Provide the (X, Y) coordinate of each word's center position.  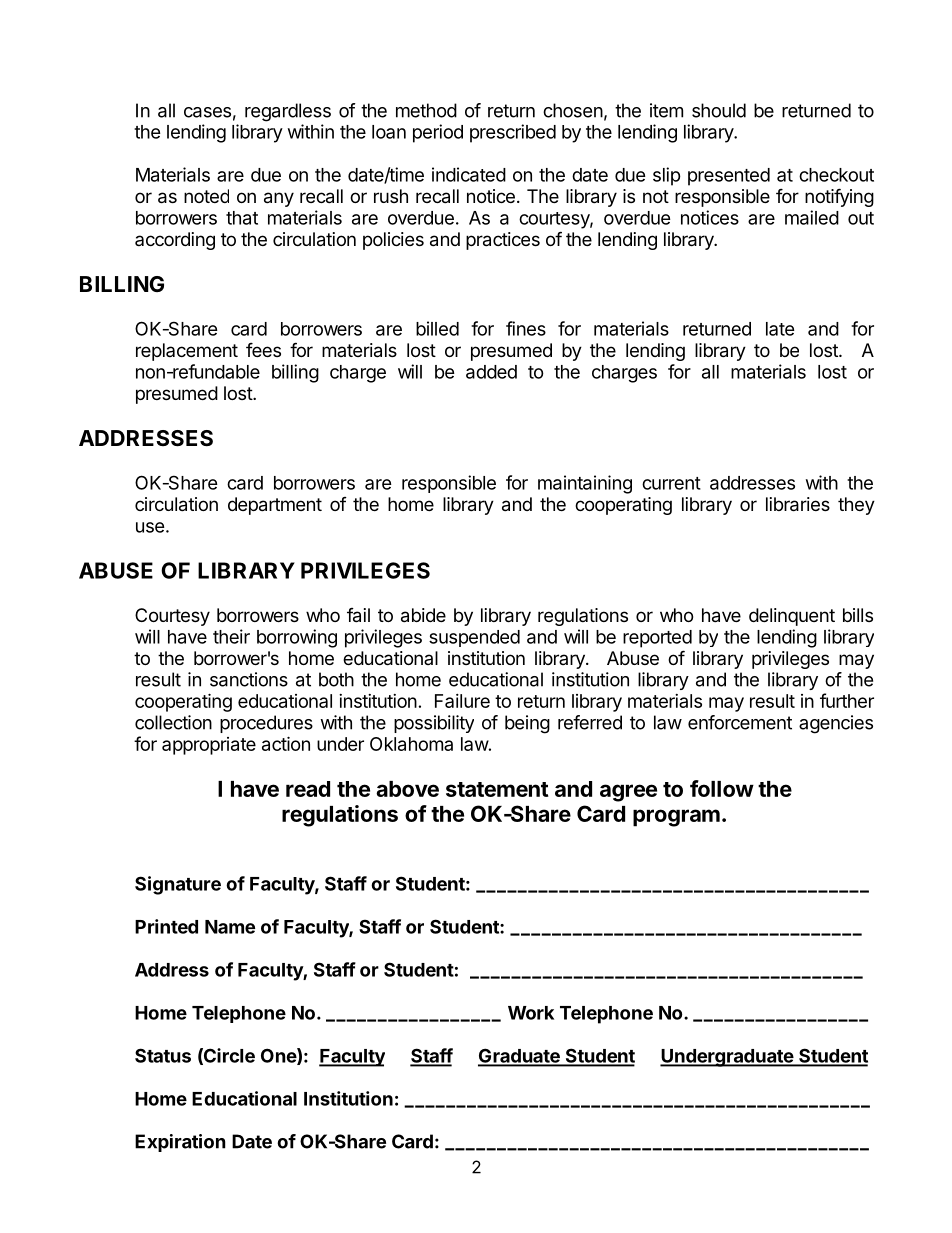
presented (729, 177)
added (491, 372)
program (676, 818)
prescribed (513, 133)
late (780, 329)
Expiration (180, 1143)
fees (263, 349)
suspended (474, 638)
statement (497, 789)
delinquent (792, 617)
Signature (178, 885)
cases (207, 112)
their (231, 636)
